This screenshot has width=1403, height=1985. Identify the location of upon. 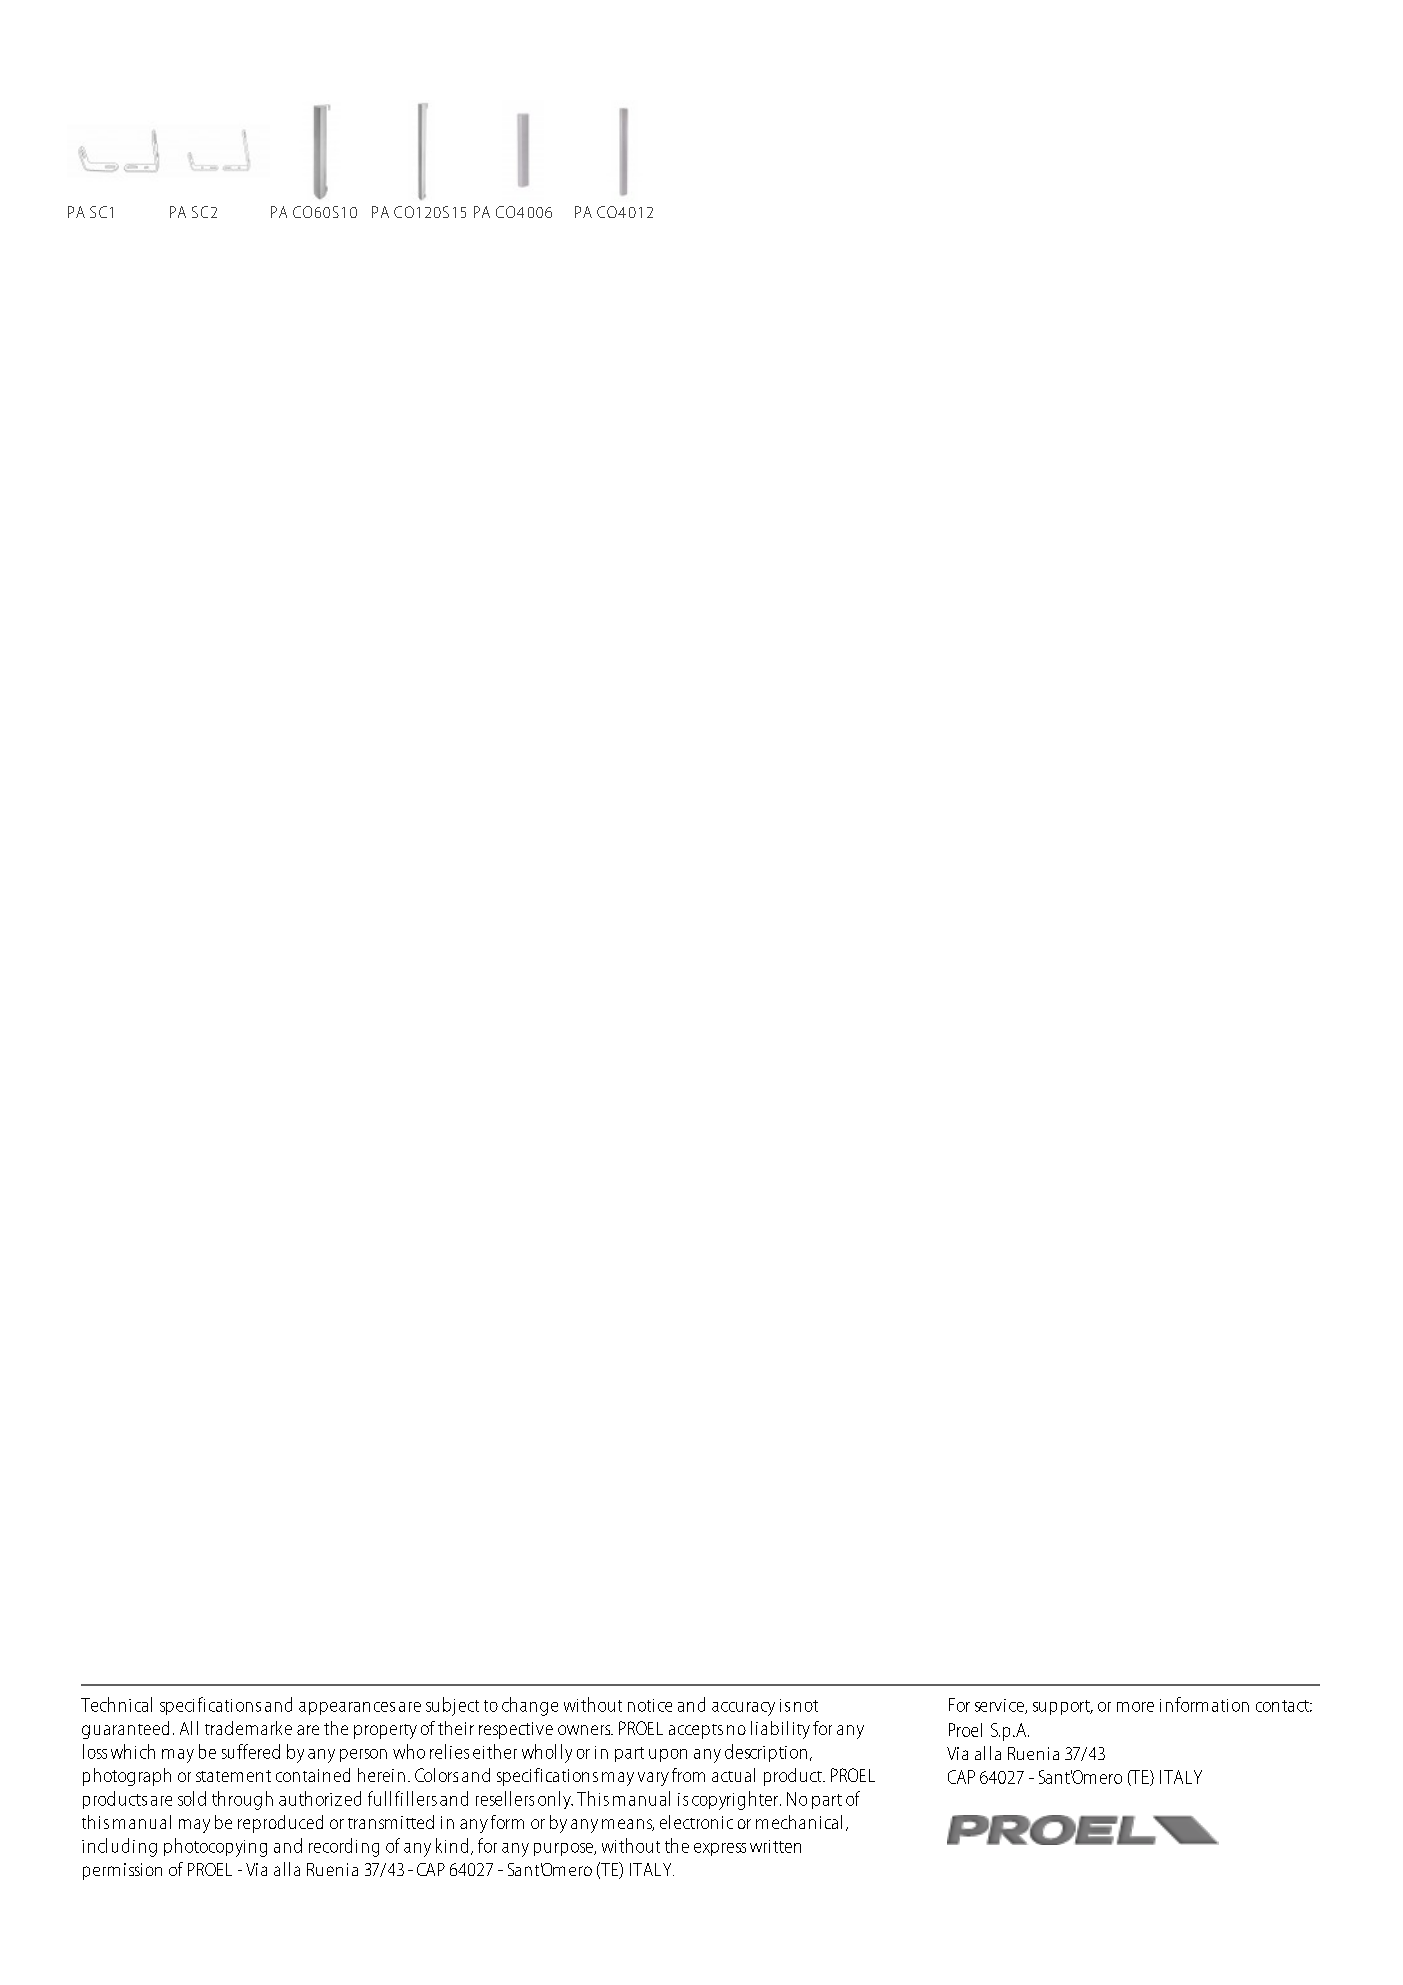
(668, 1755).
